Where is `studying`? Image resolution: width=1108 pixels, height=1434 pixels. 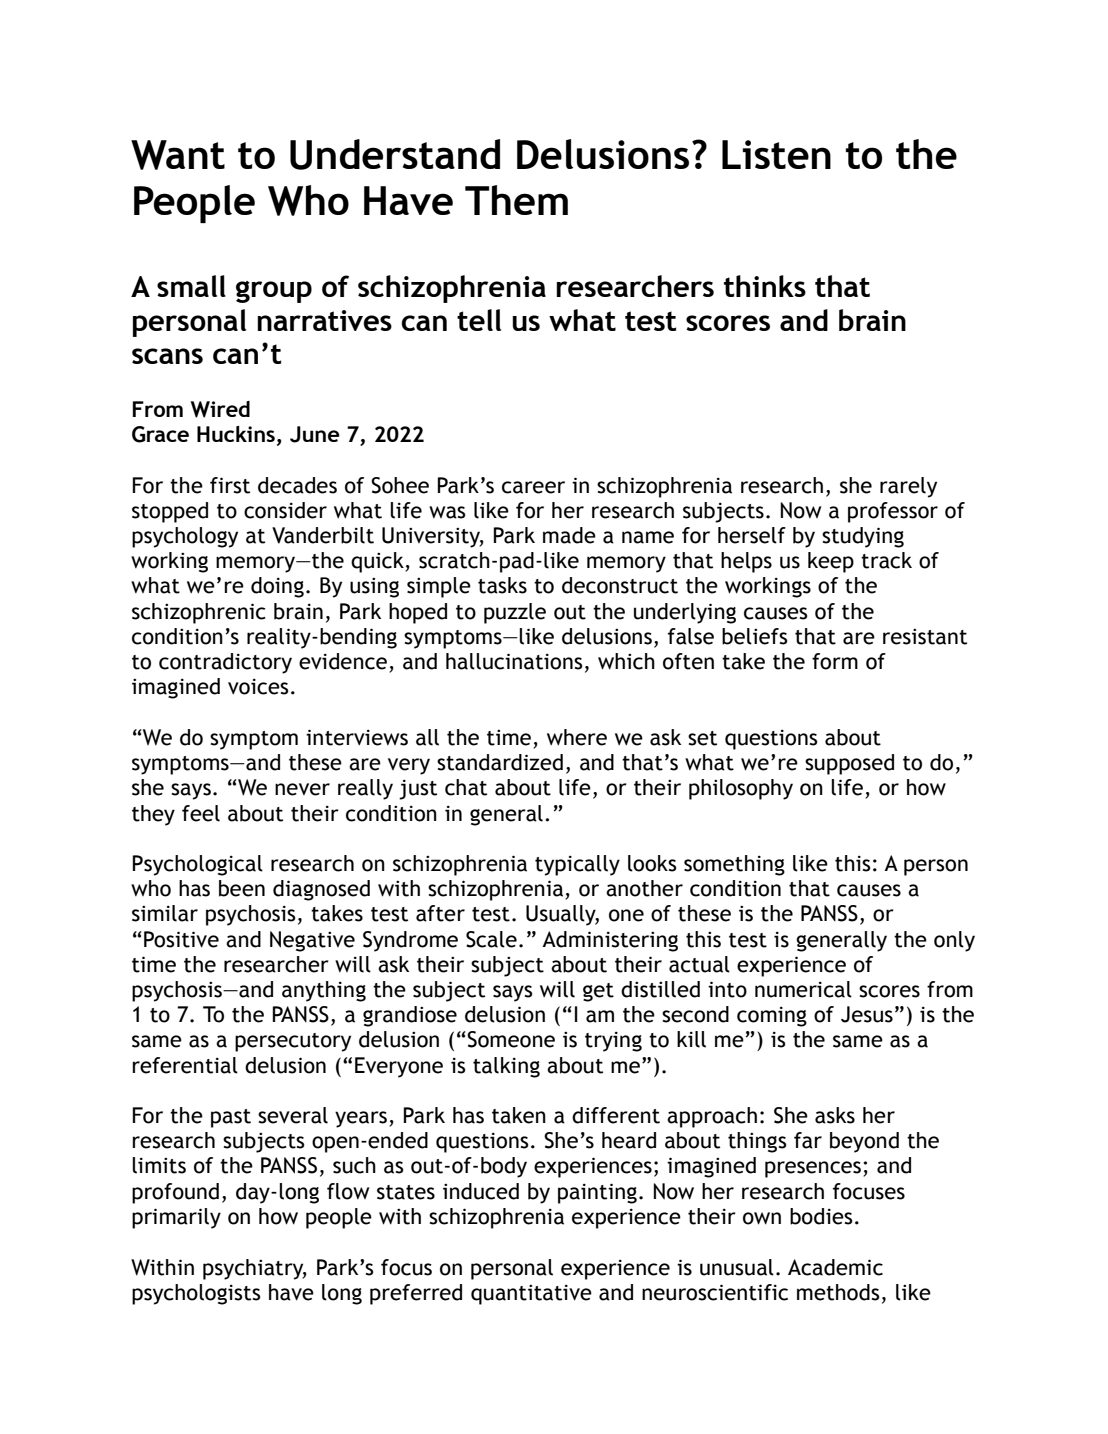
studying is located at coordinates (863, 537).
